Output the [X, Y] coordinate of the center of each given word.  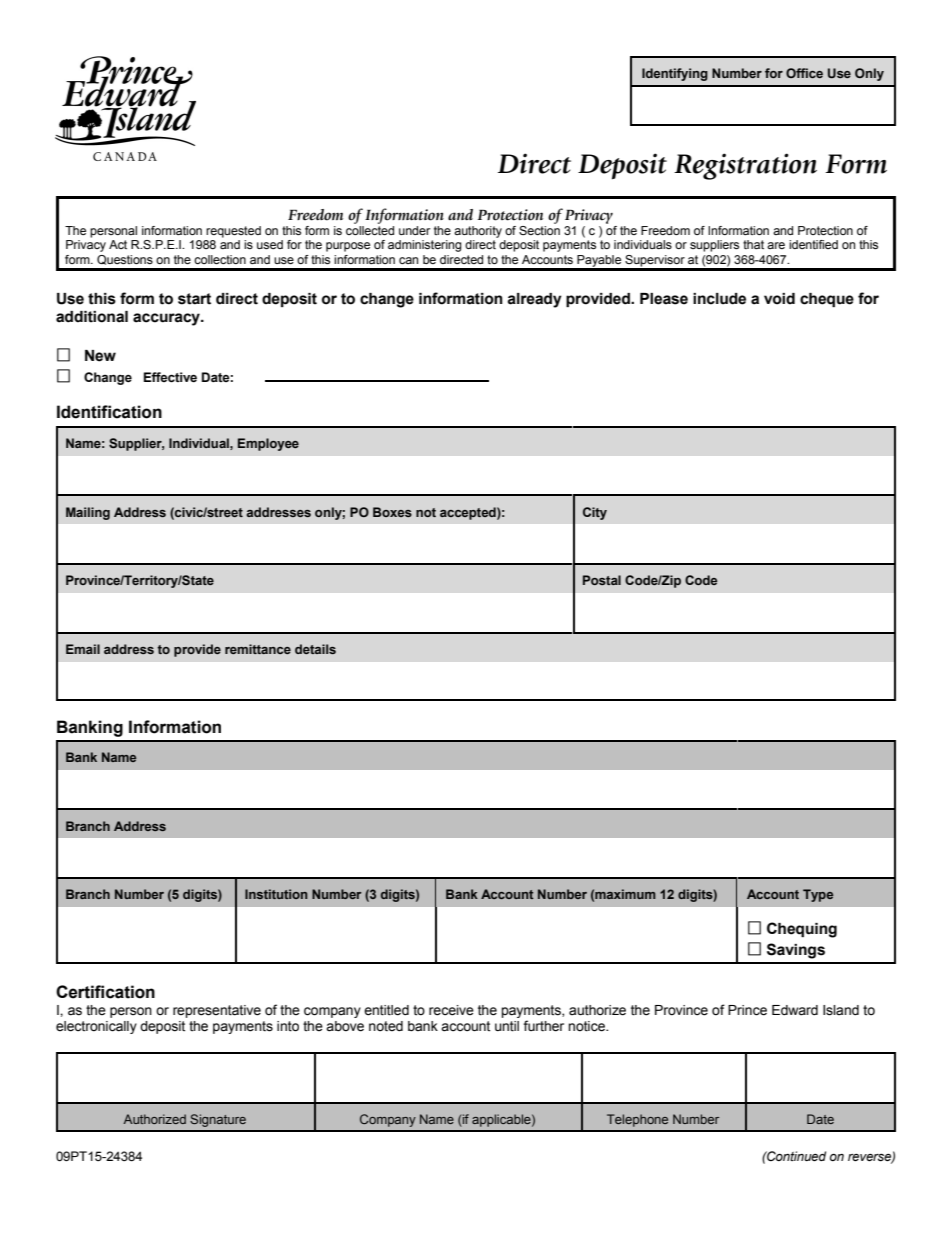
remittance [258, 649]
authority [478, 232]
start [194, 299]
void [779, 299]
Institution [276, 894]
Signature [218, 1120]
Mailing [88, 513]
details [315, 649]
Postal [602, 580]
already [534, 300]
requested [233, 232]
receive [451, 1010]
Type [818, 895]
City [595, 513]
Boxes [392, 512]
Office [804, 73]
